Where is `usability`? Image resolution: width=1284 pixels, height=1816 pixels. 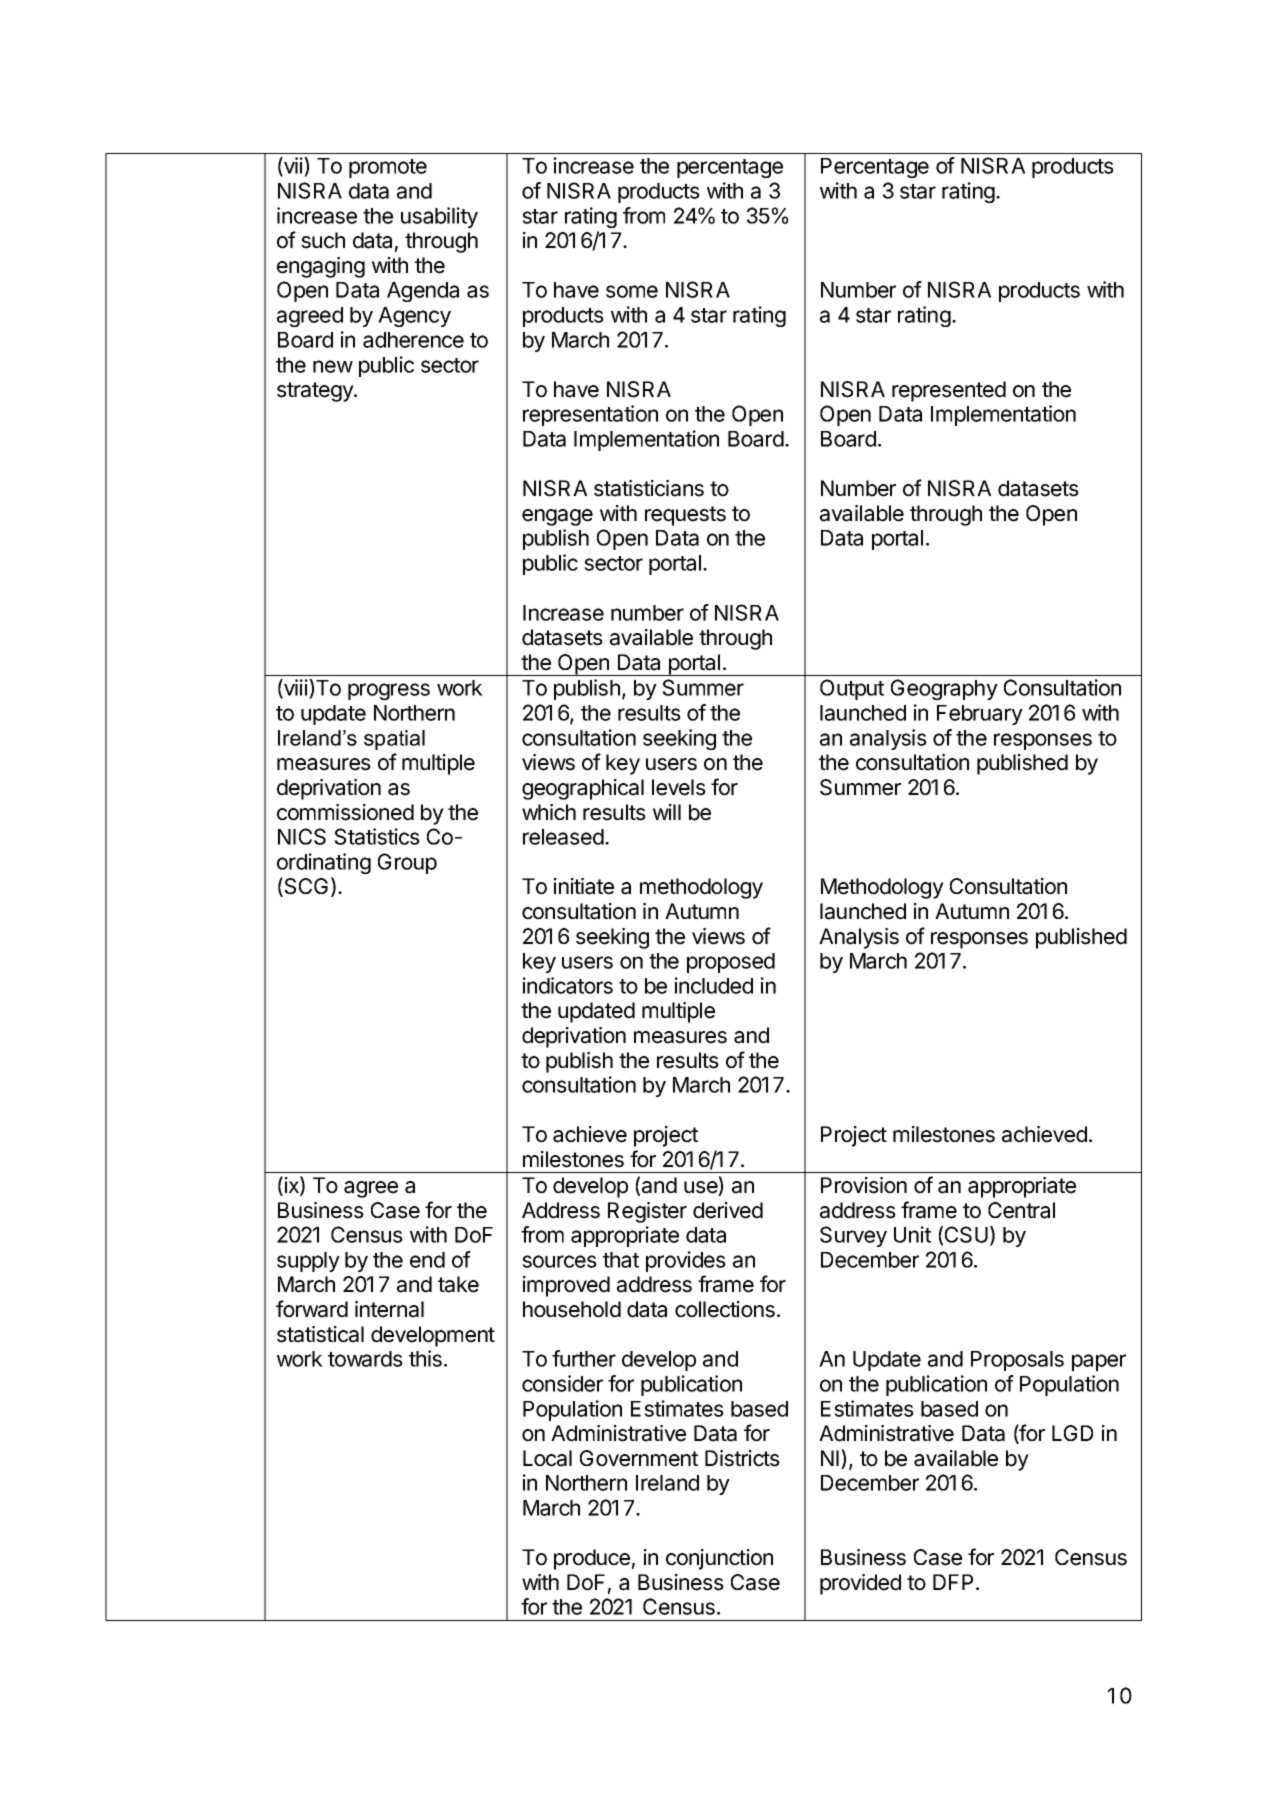
usability is located at coordinates (439, 217).
